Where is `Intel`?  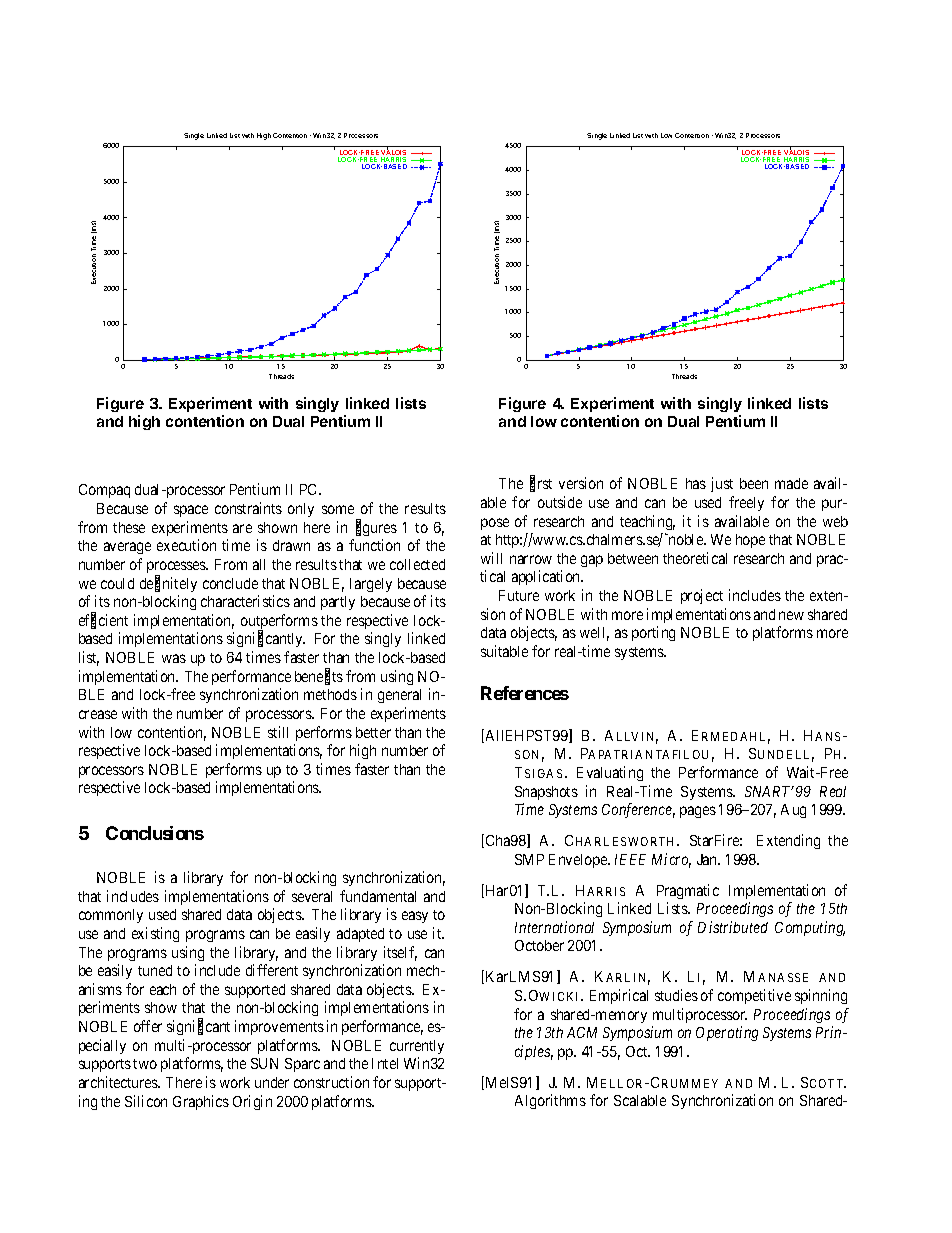
Intel is located at coordinates (385, 1063).
